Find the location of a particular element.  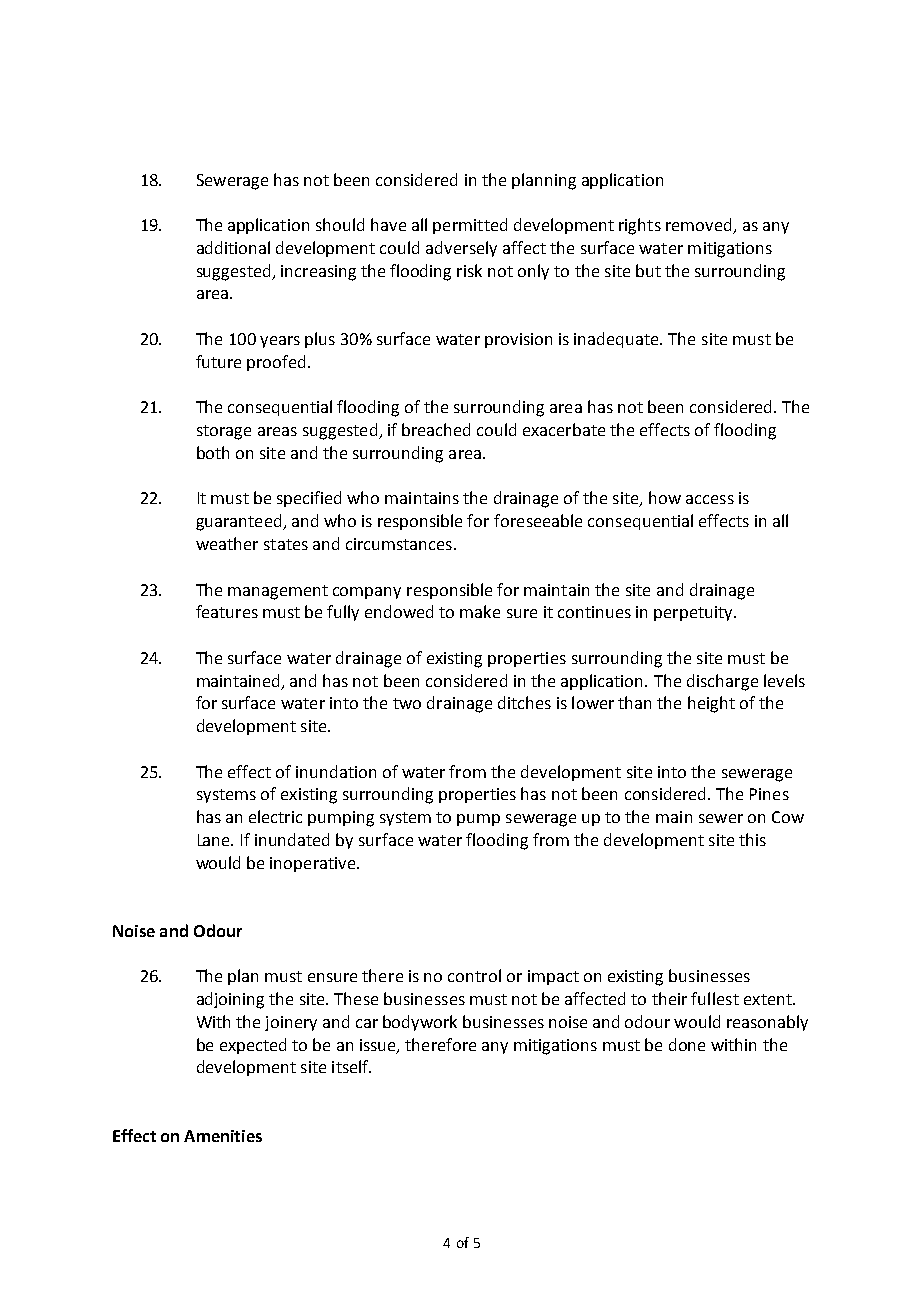

control is located at coordinates (474, 975).
